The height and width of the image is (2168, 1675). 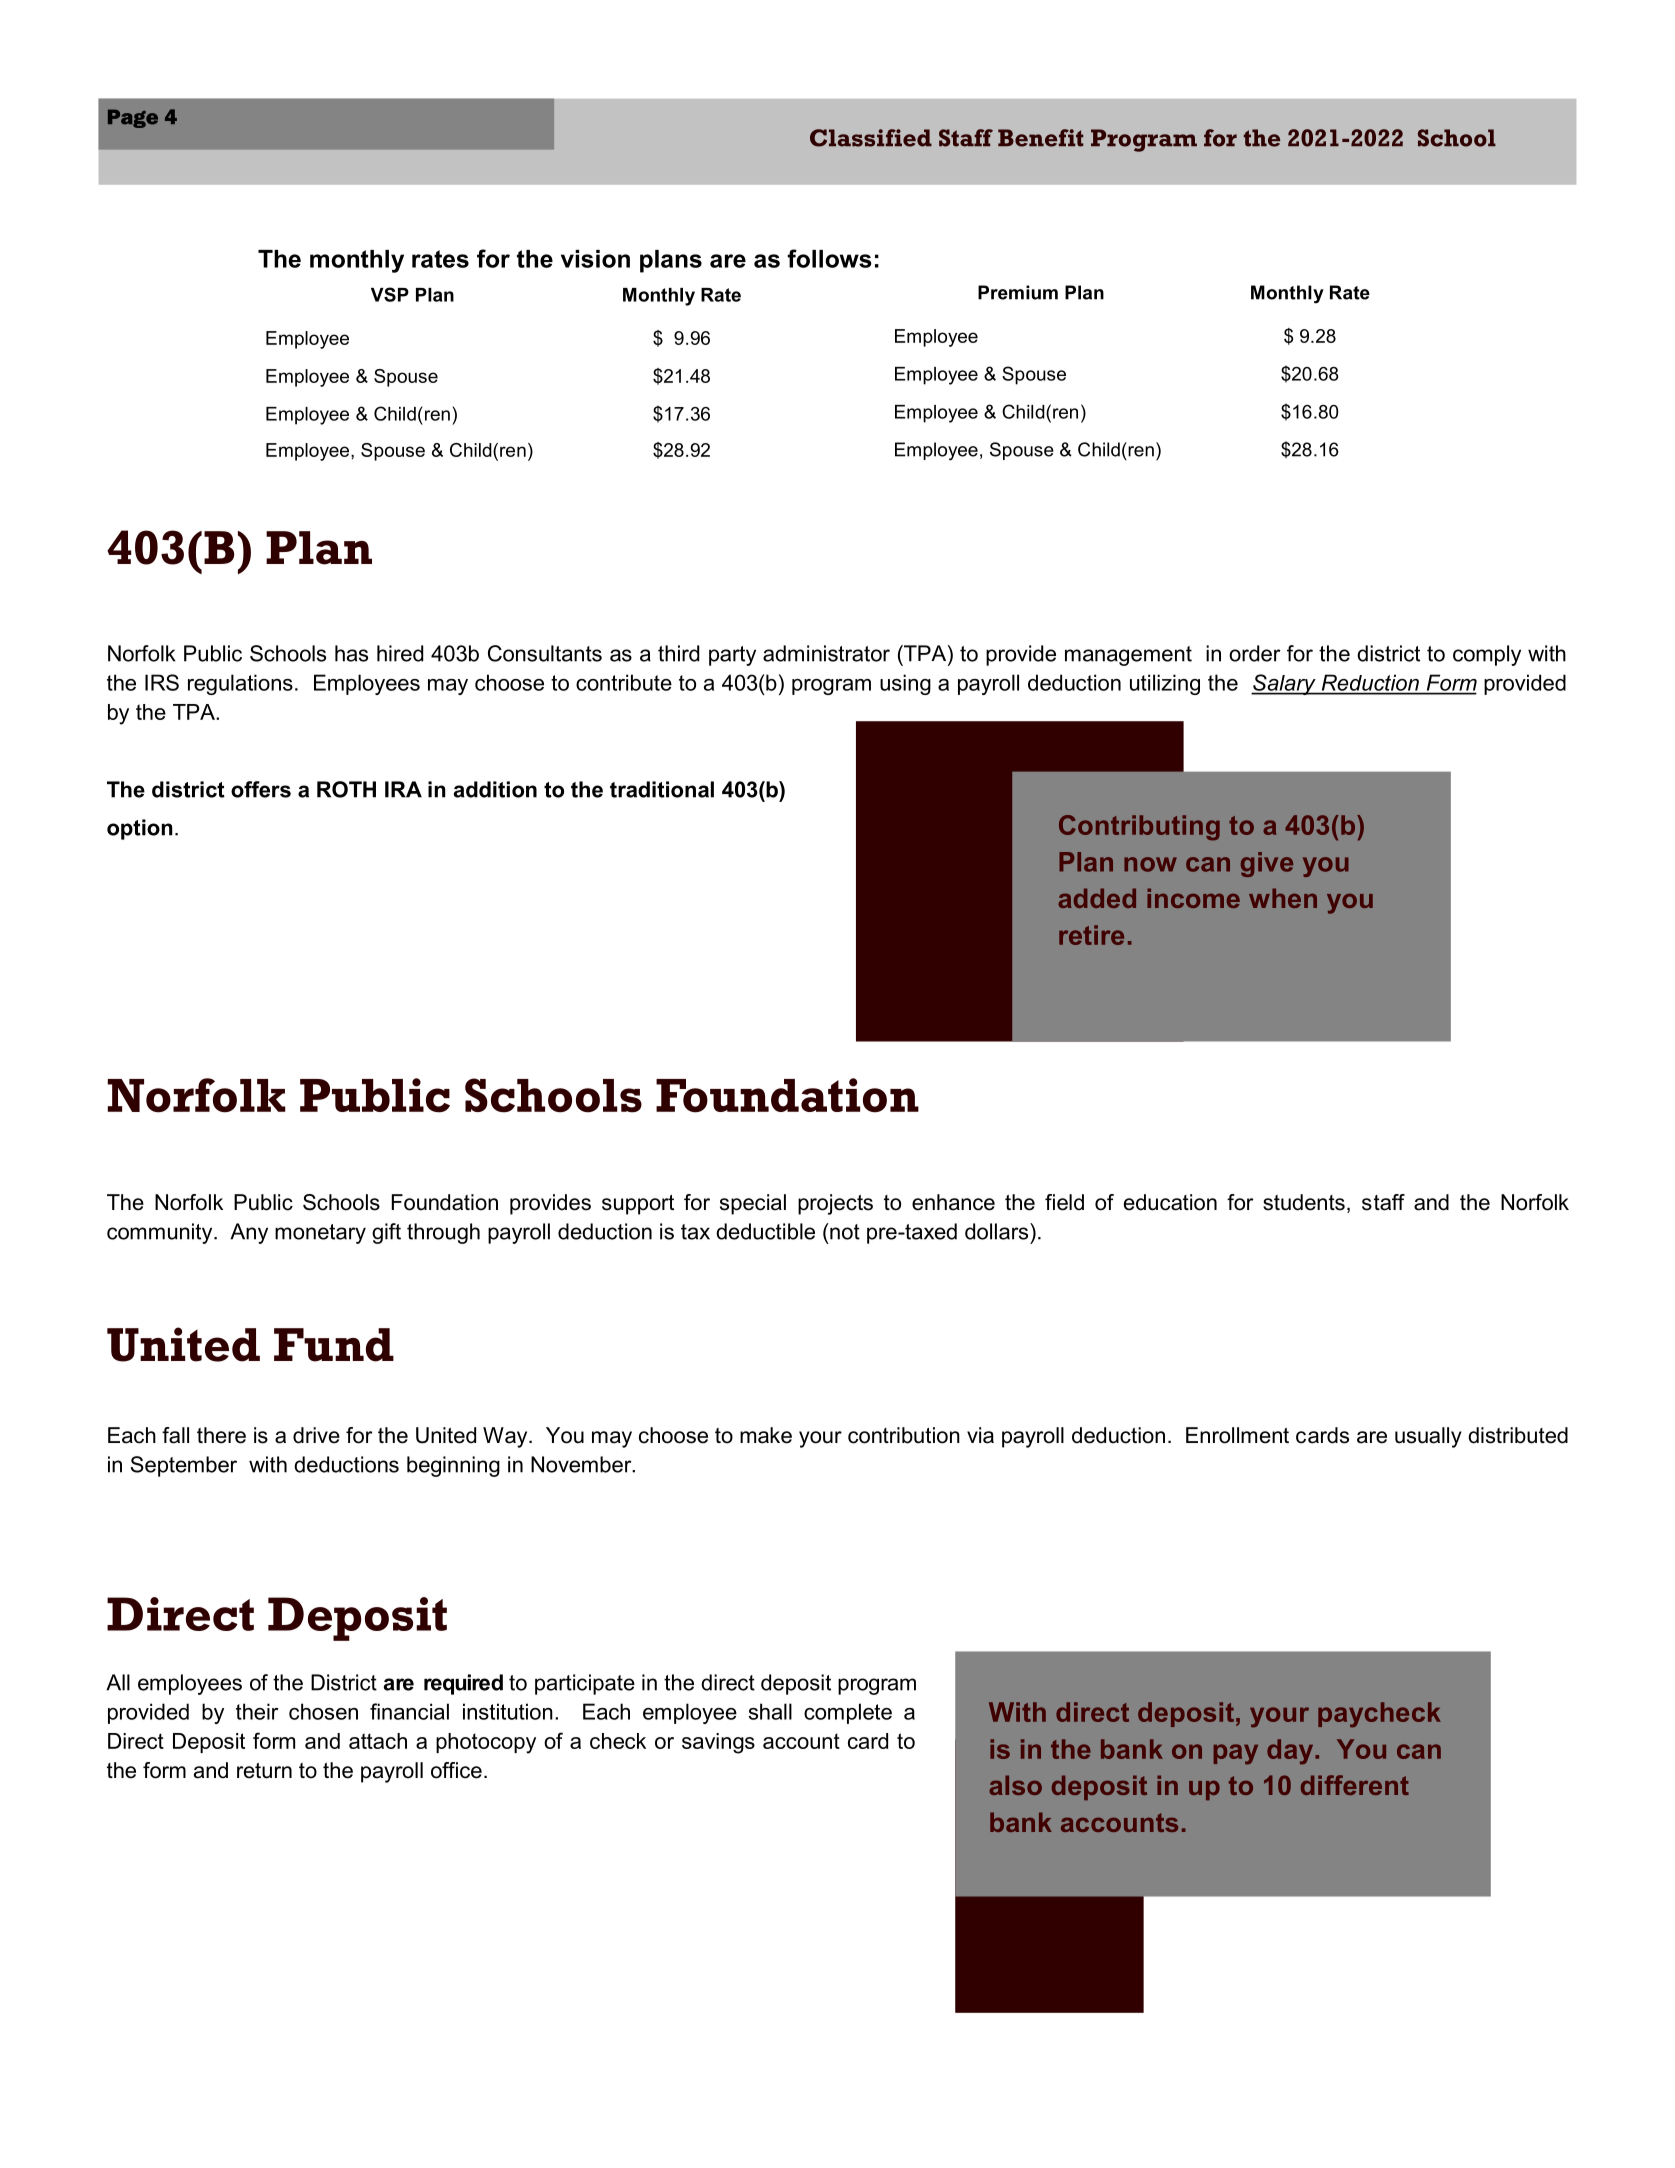 What do you see at coordinates (766, 1435) in the image?
I see `make` at bounding box center [766, 1435].
